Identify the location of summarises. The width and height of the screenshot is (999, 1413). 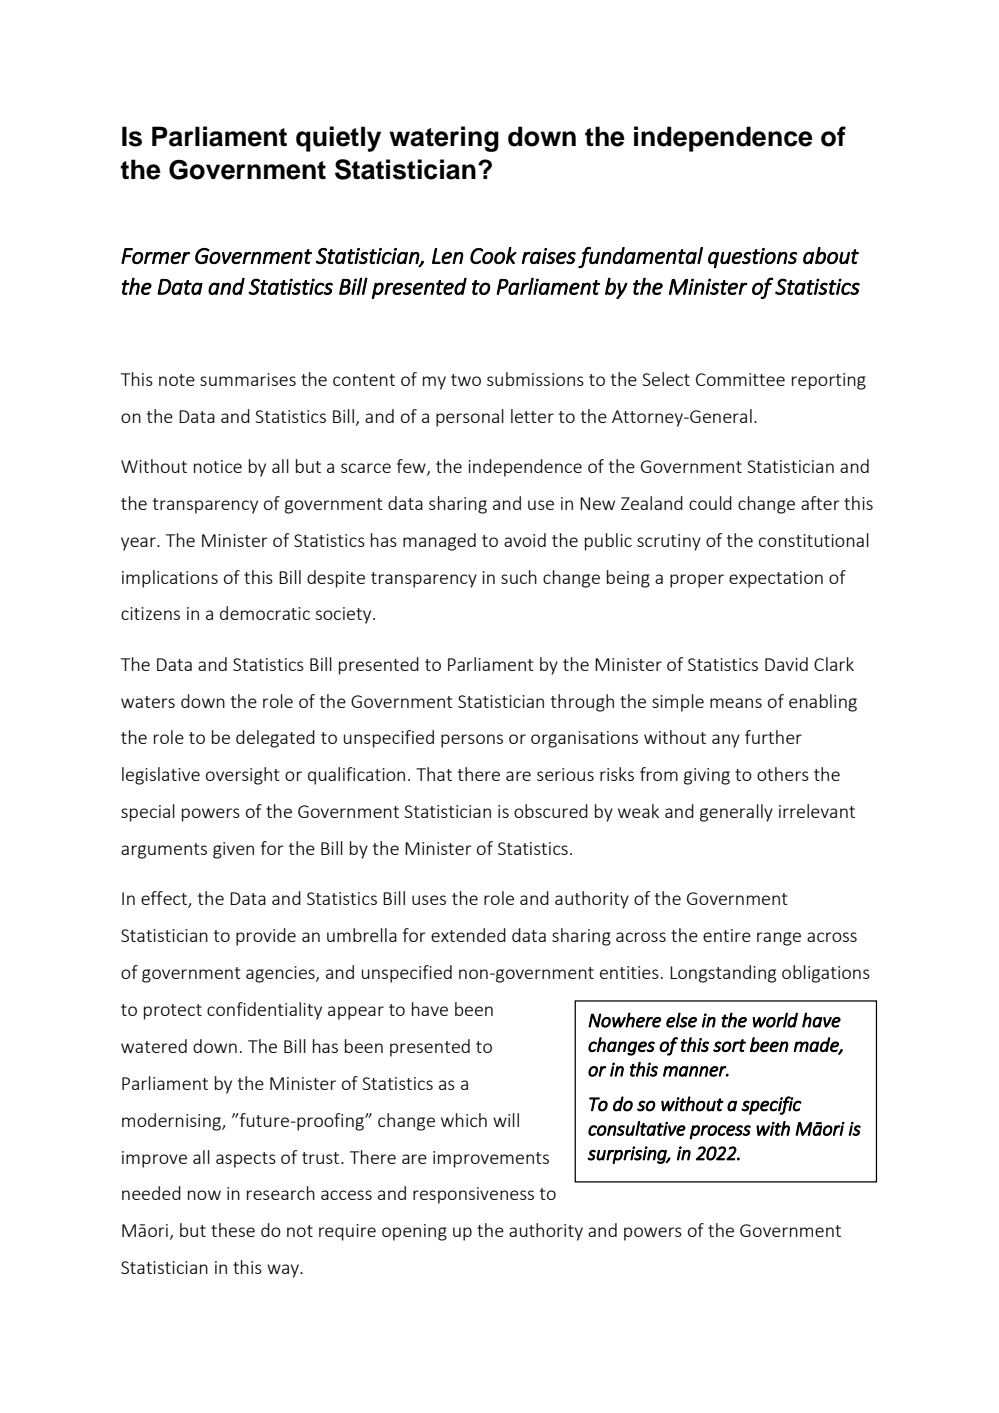
(248, 379).
